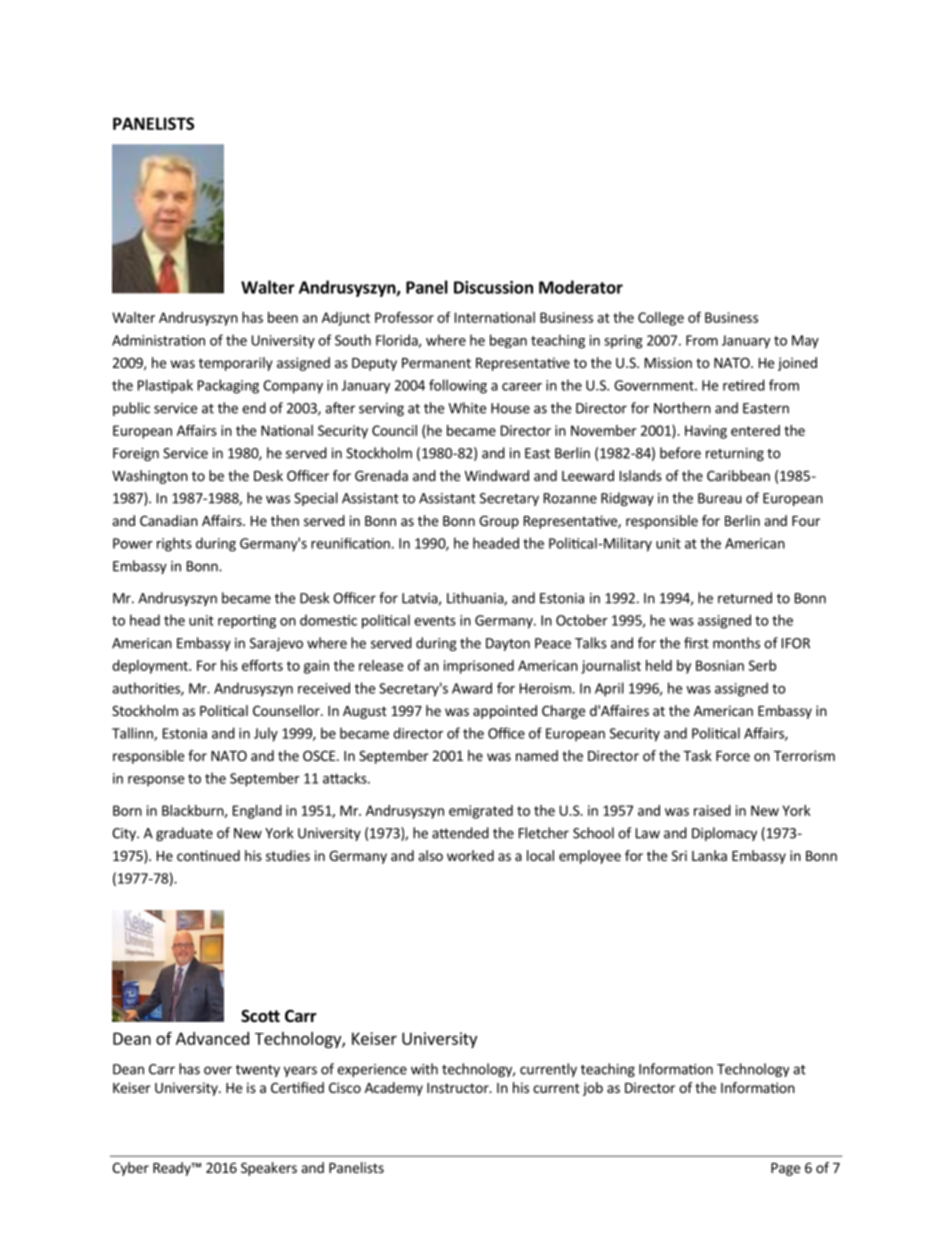  I want to click on Page, so click(785, 1169).
